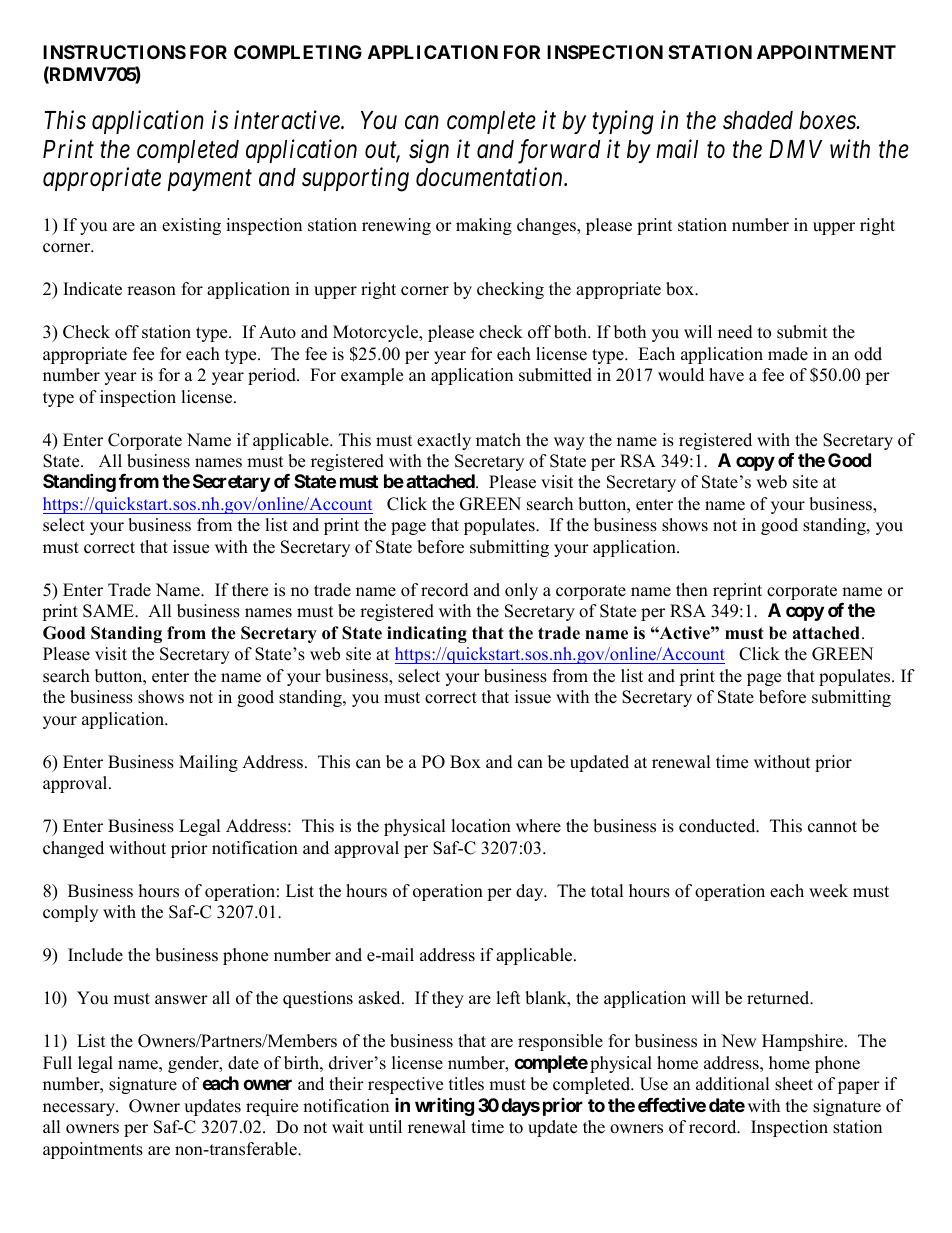 Image resolution: width=952 pixels, height=1233 pixels. I want to click on shaded, so click(758, 120).
